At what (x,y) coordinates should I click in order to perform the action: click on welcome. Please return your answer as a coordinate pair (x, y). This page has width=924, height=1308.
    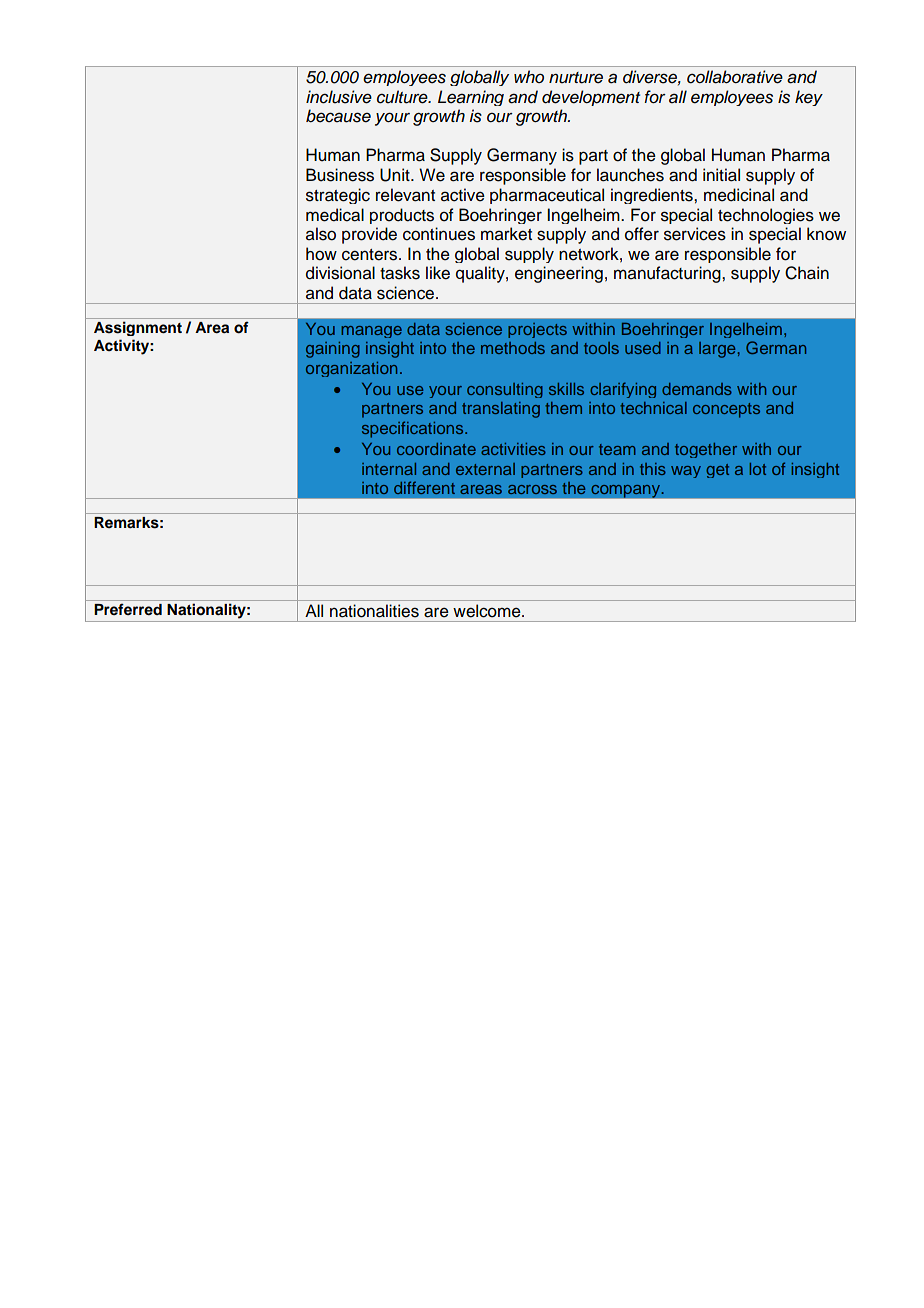
    Looking at the image, I should click on (488, 611).
